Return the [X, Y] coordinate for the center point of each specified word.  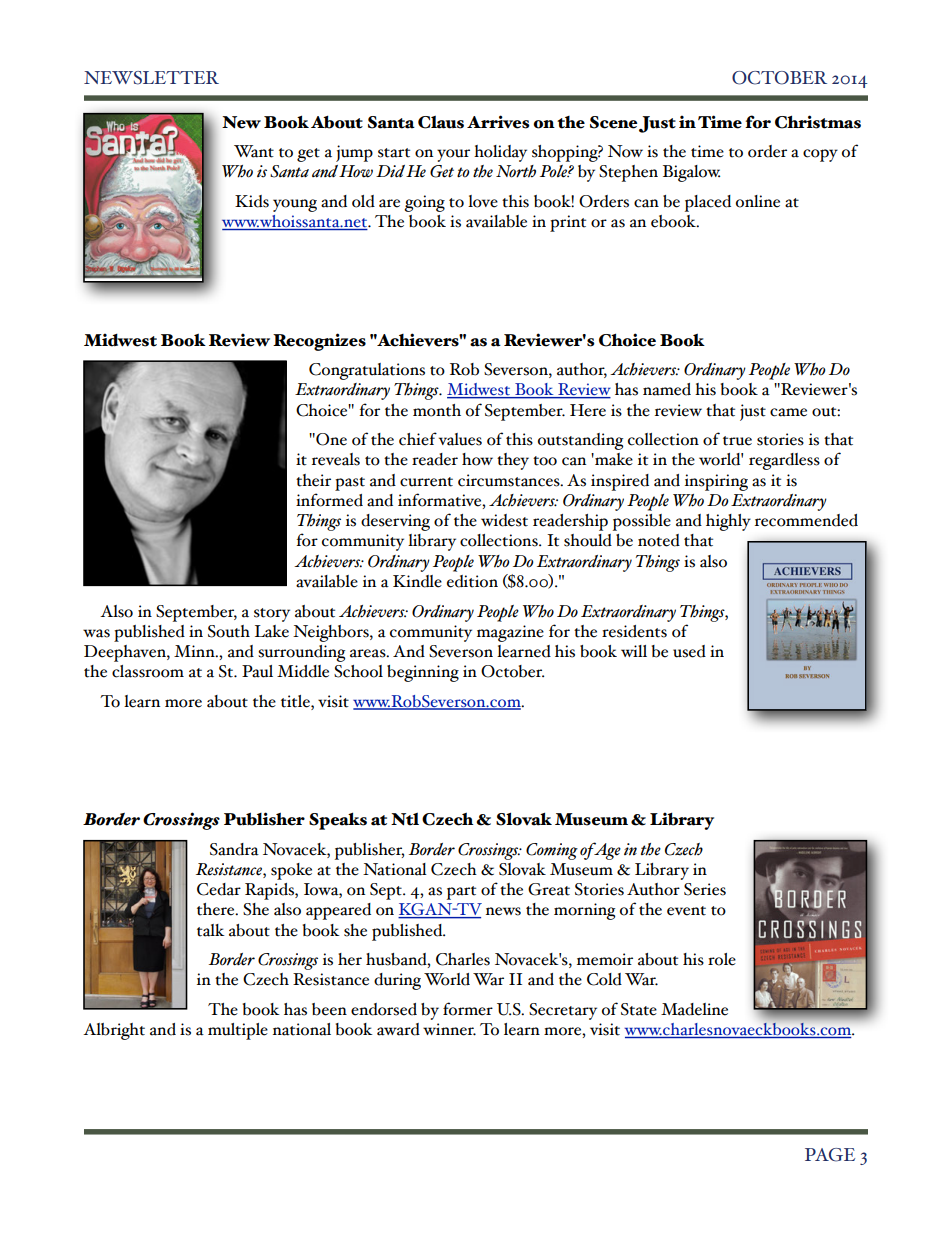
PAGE [830, 1155]
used [689, 651]
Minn [195, 651]
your [453, 155]
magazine [510, 633]
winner [449, 1029]
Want [254, 151]
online [758, 201]
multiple [238, 1031]
